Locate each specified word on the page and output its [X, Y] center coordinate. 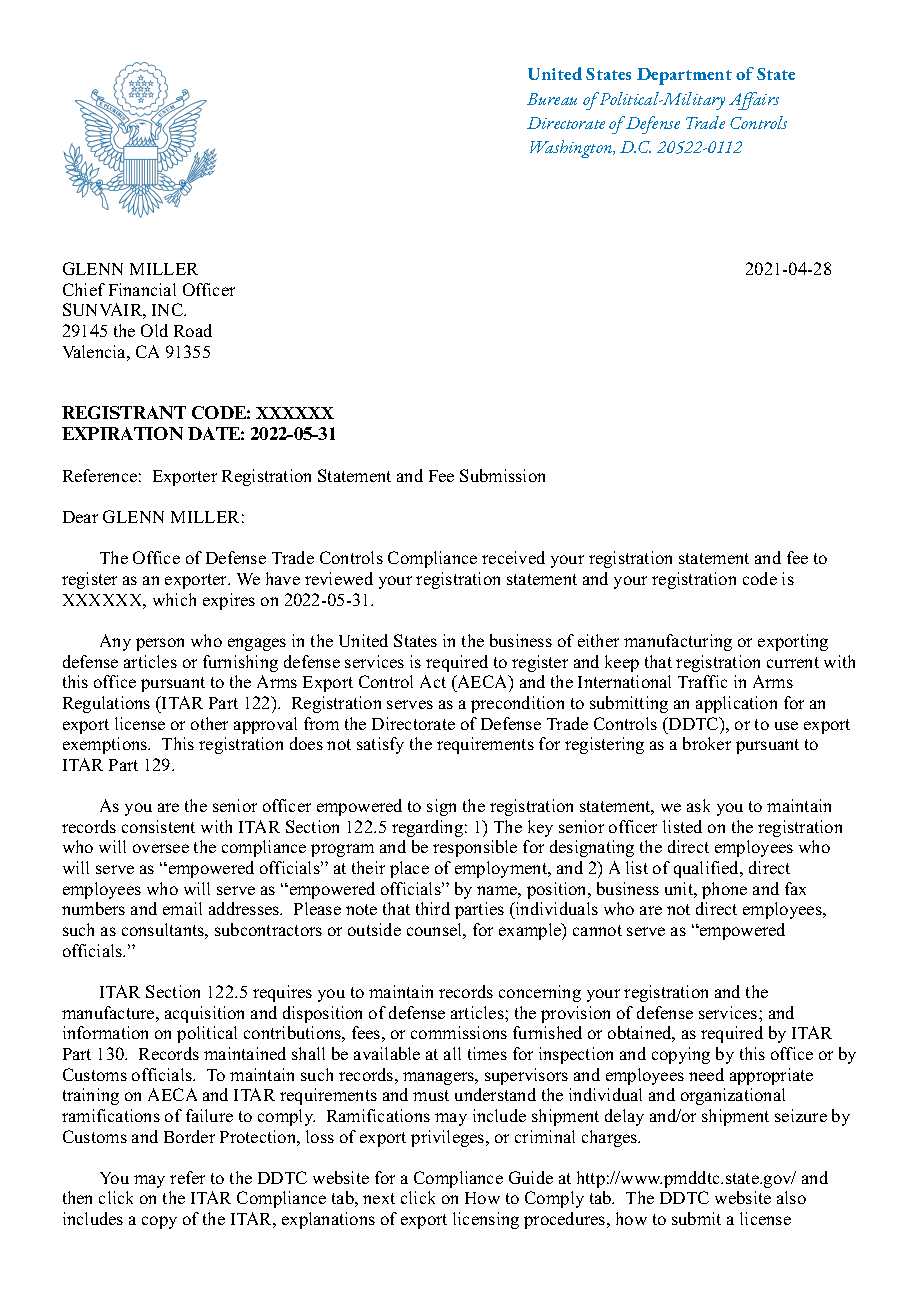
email [182, 908]
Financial [142, 289]
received [513, 557]
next [379, 1198]
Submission [502, 475]
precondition [517, 704]
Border [189, 1136]
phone [724, 890]
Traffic [702, 681]
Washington [572, 149]
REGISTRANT [124, 412]
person [160, 644]
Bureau [552, 99]
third [433, 908]
